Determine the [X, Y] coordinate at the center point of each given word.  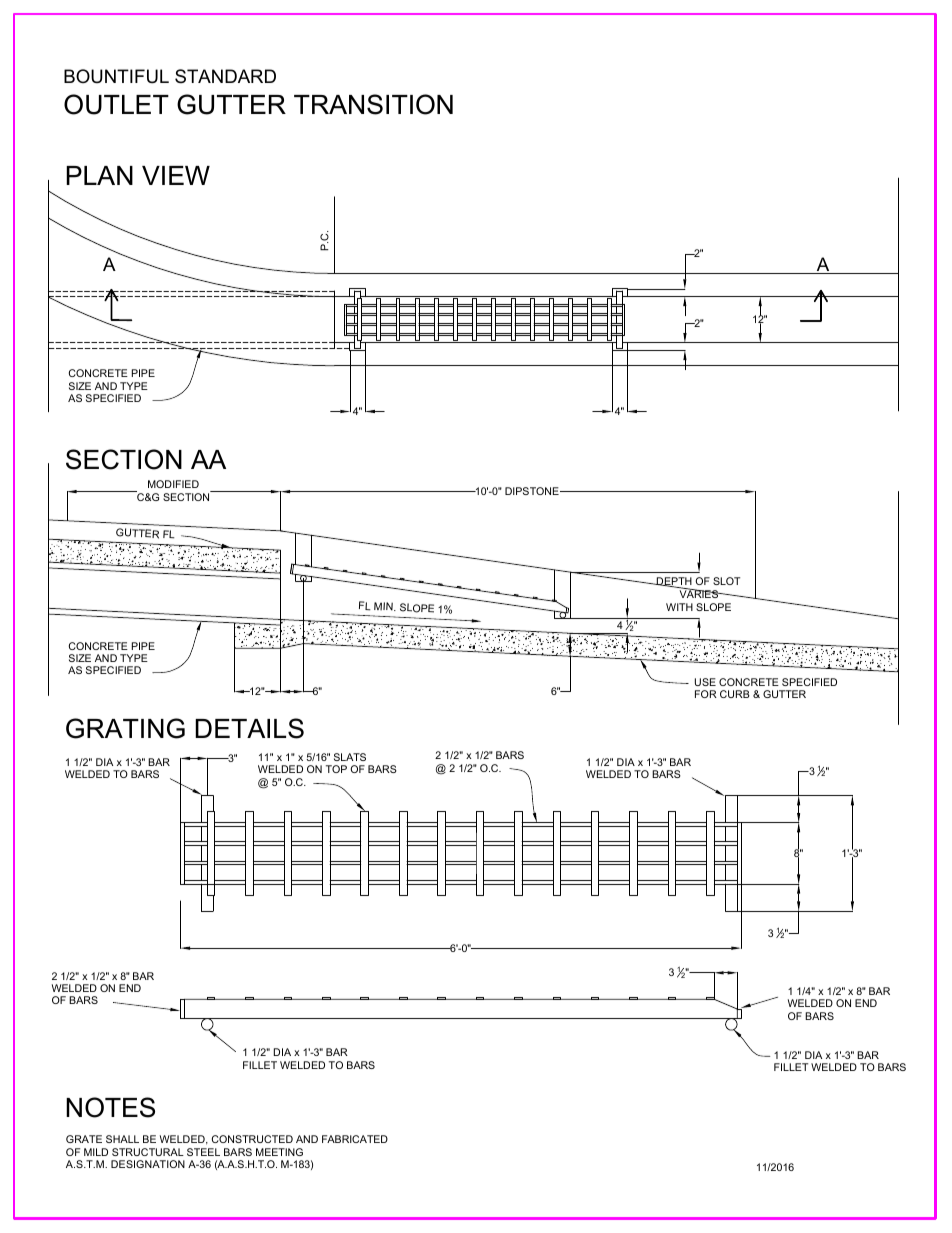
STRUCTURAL [148, 1152]
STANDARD [225, 76]
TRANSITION [373, 104]
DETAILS [249, 728]
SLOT [726, 581]
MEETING [279, 1152]
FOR [706, 694]
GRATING [125, 728]
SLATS [350, 757]
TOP [336, 769]
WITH [679, 607]
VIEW [176, 175]
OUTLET [116, 104]
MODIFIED [173, 484]
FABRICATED [355, 1139]
